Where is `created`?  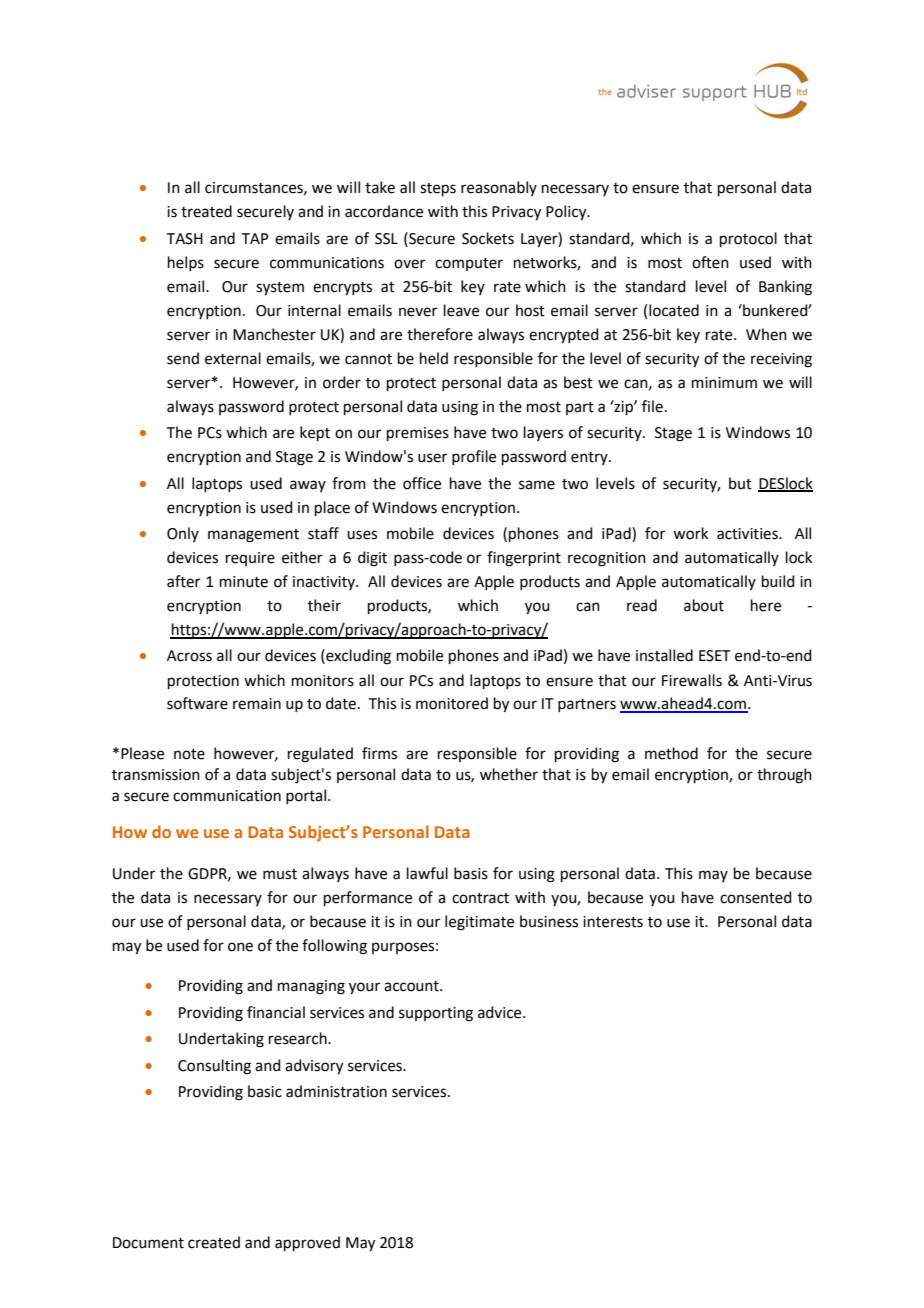
created is located at coordinates (214, 1242).
